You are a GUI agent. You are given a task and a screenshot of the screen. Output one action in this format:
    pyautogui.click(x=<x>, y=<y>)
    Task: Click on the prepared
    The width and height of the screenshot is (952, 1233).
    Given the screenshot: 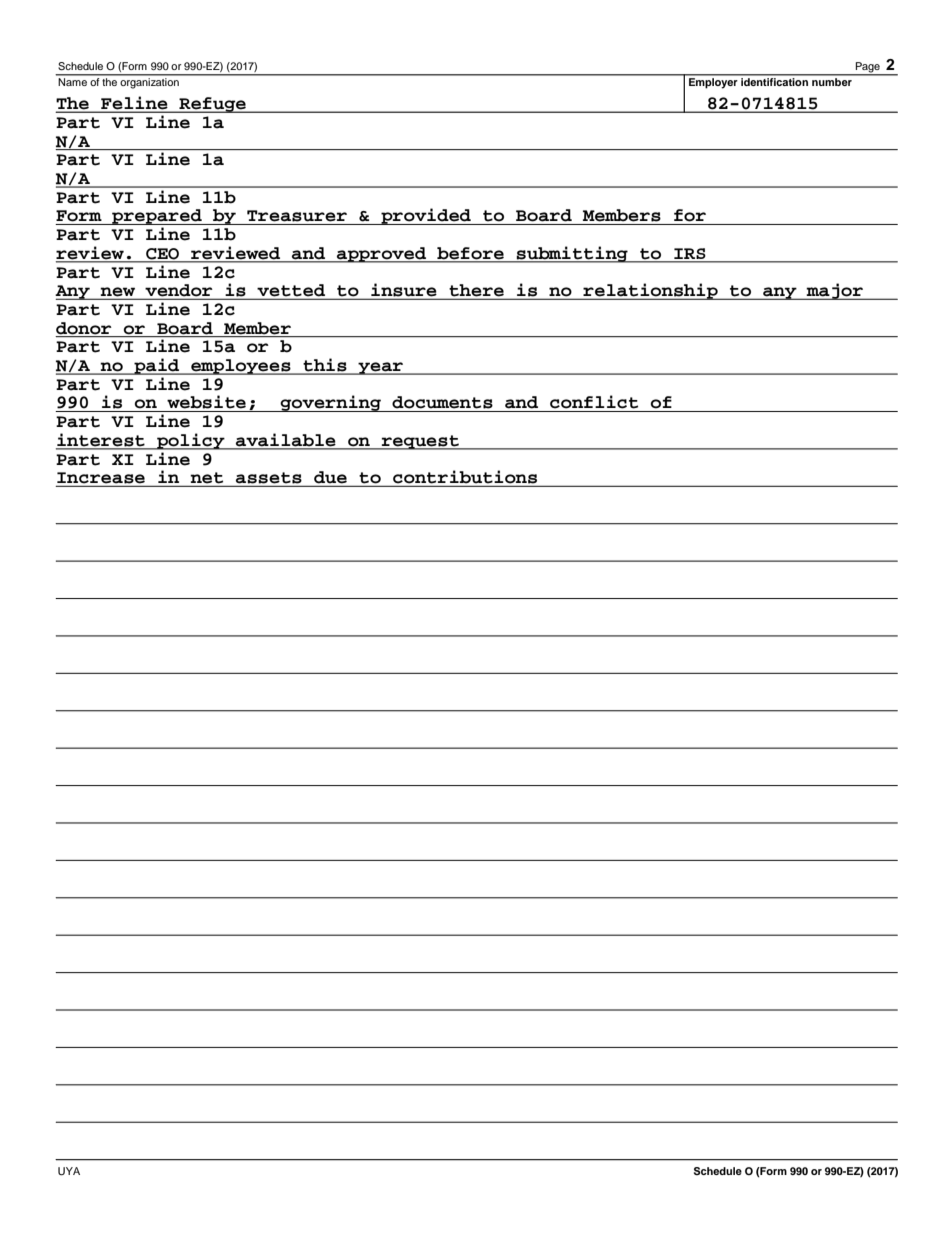 What is the action you would take?
    pyautogui.click(x=157, y=217)
